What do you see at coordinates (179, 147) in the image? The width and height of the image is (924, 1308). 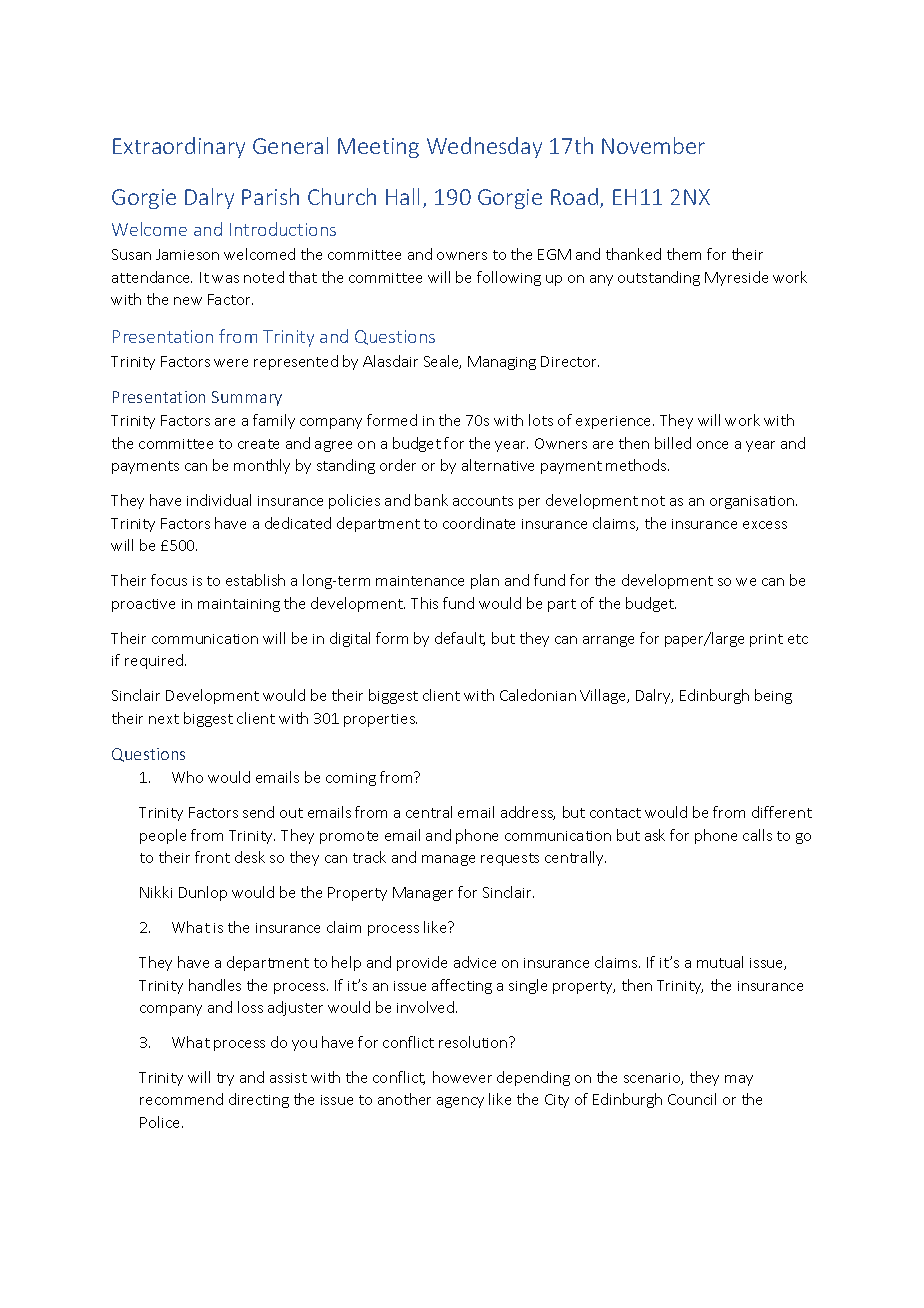 I see `Extraordinary` at bounding box center [179, 147].
